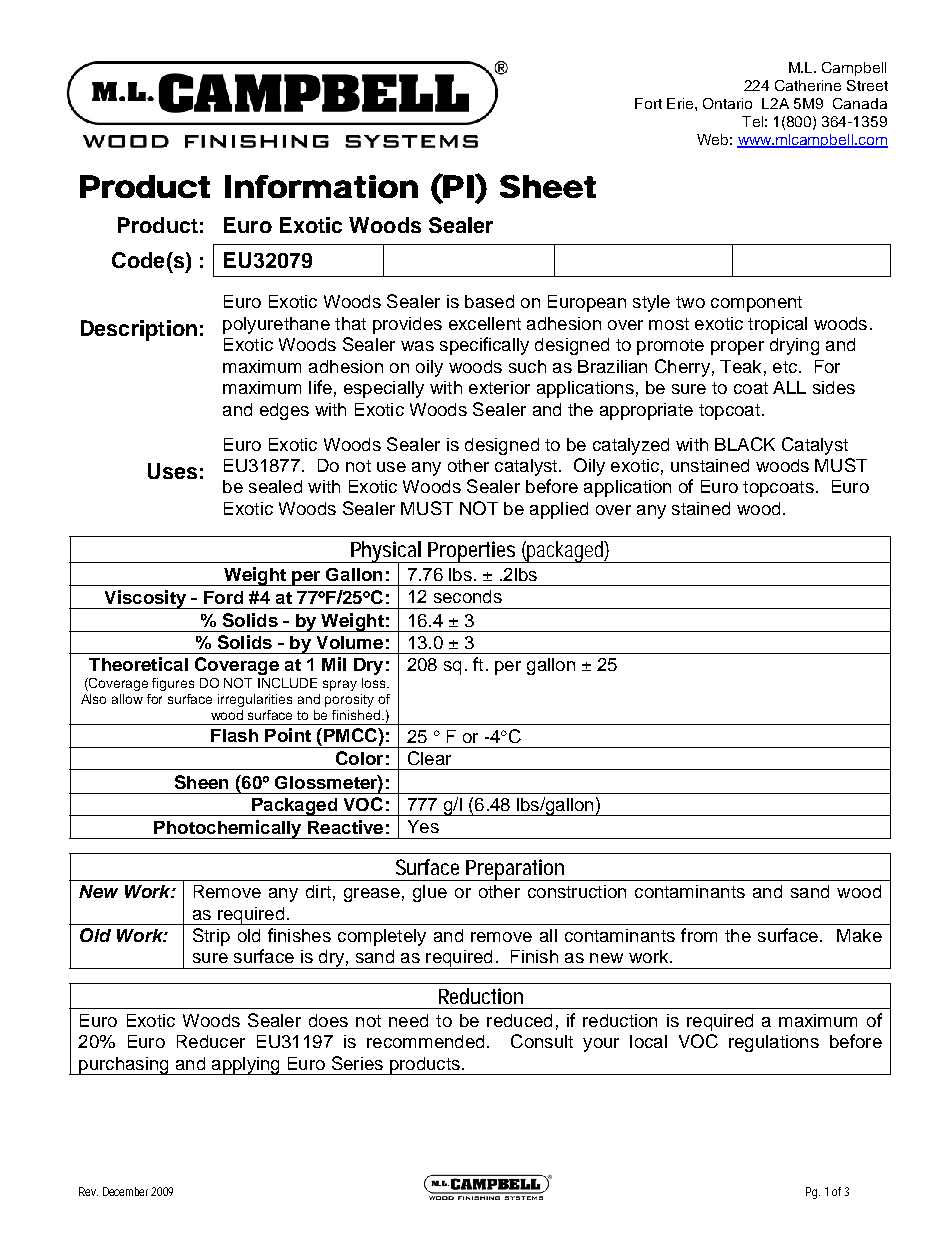 The height and width of the screenshot is (1233, 952). Describe the element at coordinates (321, 186) in the screenshot. I see `Information` at that location.
